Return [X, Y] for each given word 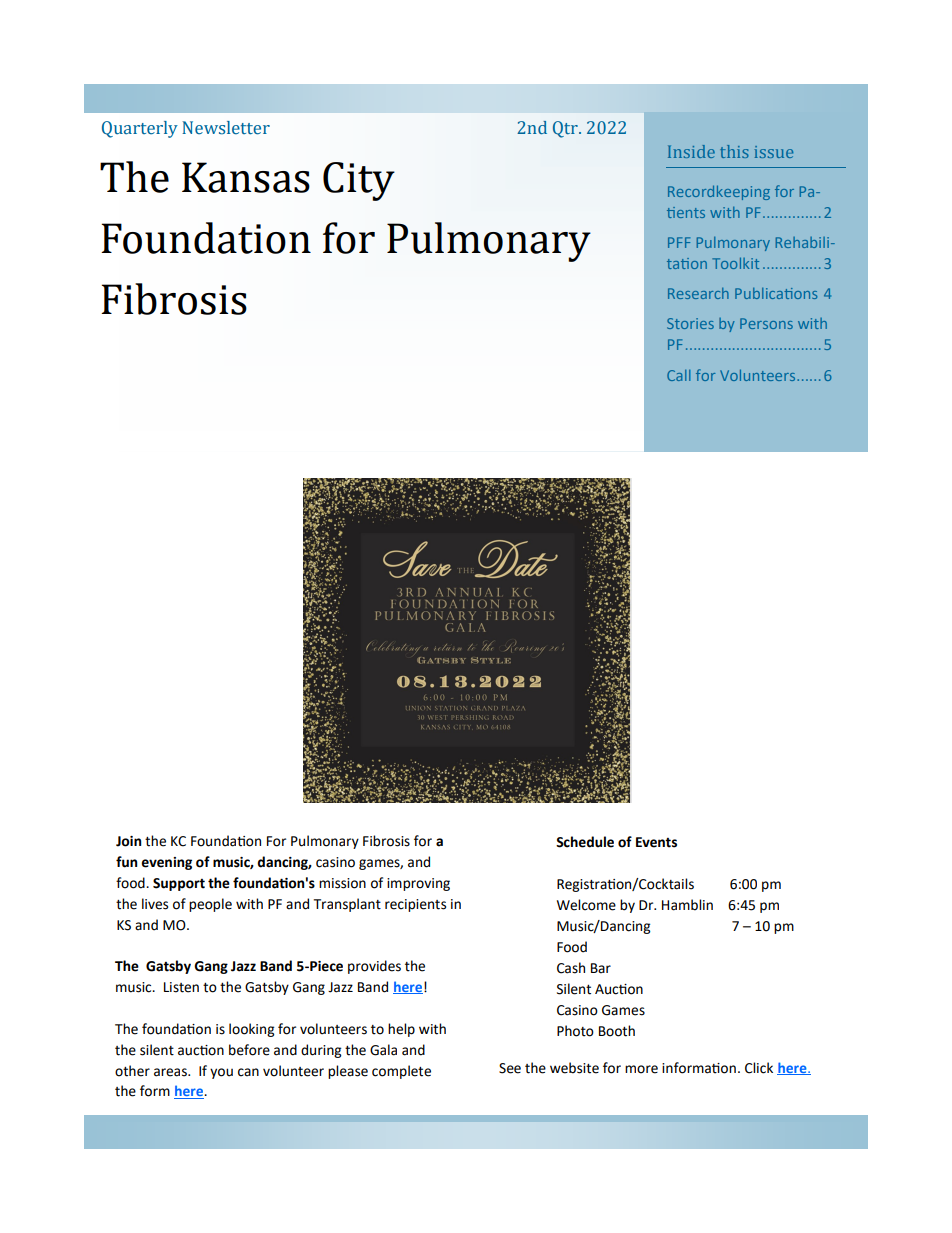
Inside [691, 151]
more [641, 1069]
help [401, 1030]
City [359, 181]
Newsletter [226, 128]
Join [128, 841]
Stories [690, 323]
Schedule [585, 842]
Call [679, 375]
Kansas [246, 177]
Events [656, 842]
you [221, 1073]
